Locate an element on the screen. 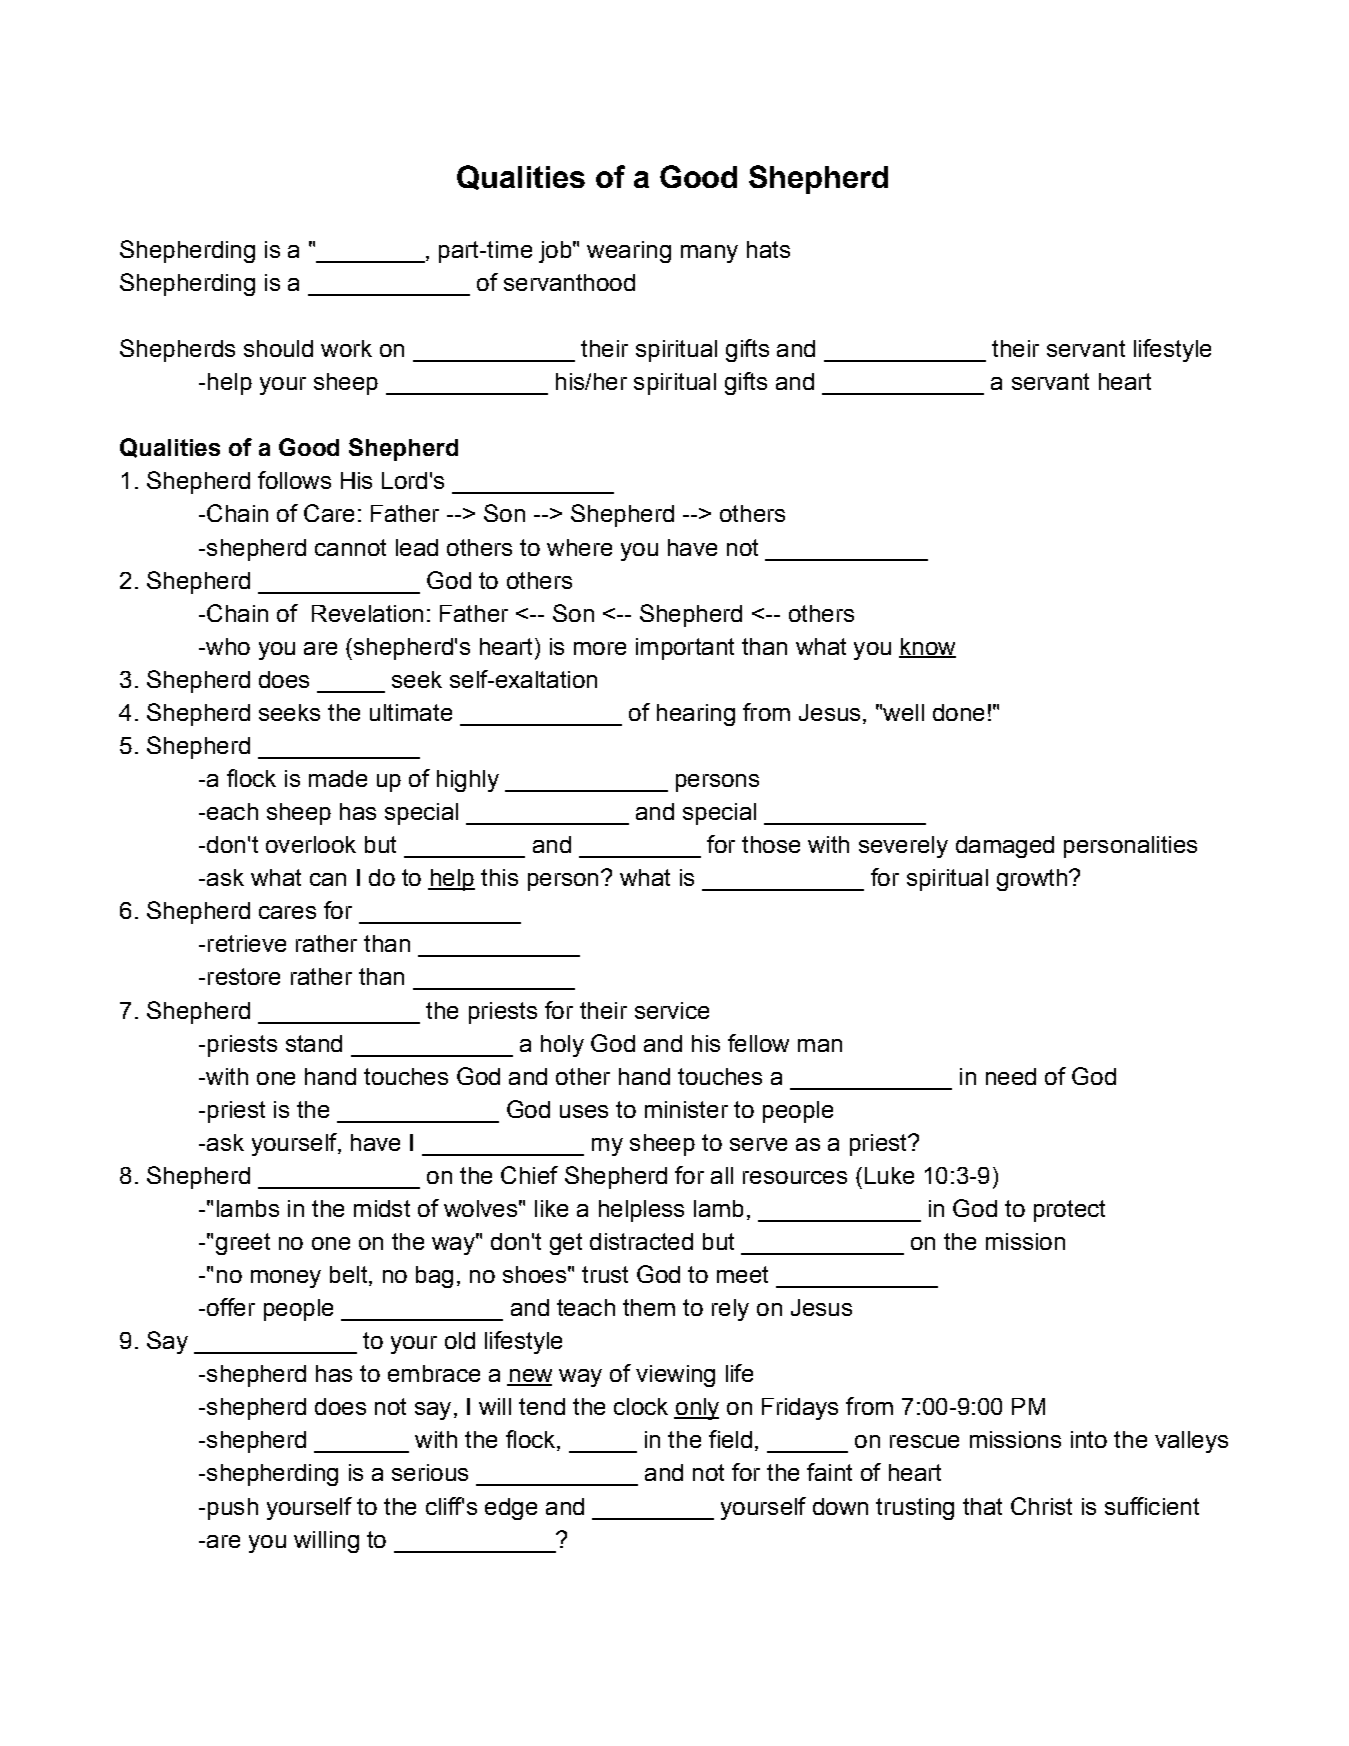 The width and height of the screenshot is (1349, 1746). field is located at coordinates (730, 1439).
